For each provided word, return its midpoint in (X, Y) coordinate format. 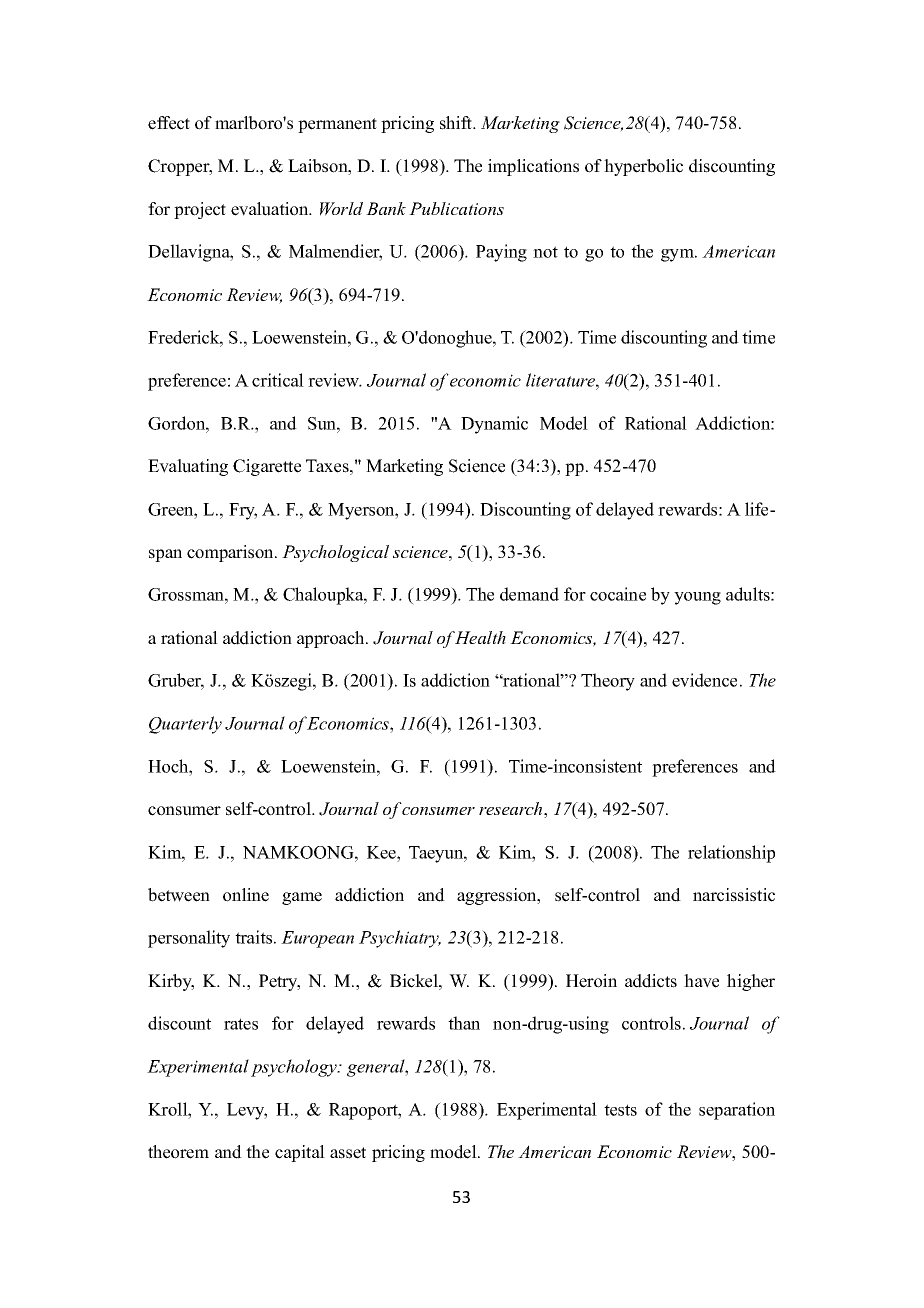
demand (529, 594)
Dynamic (494, 425)
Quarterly (185, 725)
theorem (178, 1152)
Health (480, 637)
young (697, 598)
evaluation (271, 209)
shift (457, 123)
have (701, 981)
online (246, 895)
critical (278, 380)
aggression (498, 896)
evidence (704, 680)
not (545, 252)
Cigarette (267, 467)
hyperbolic (643, 167)
